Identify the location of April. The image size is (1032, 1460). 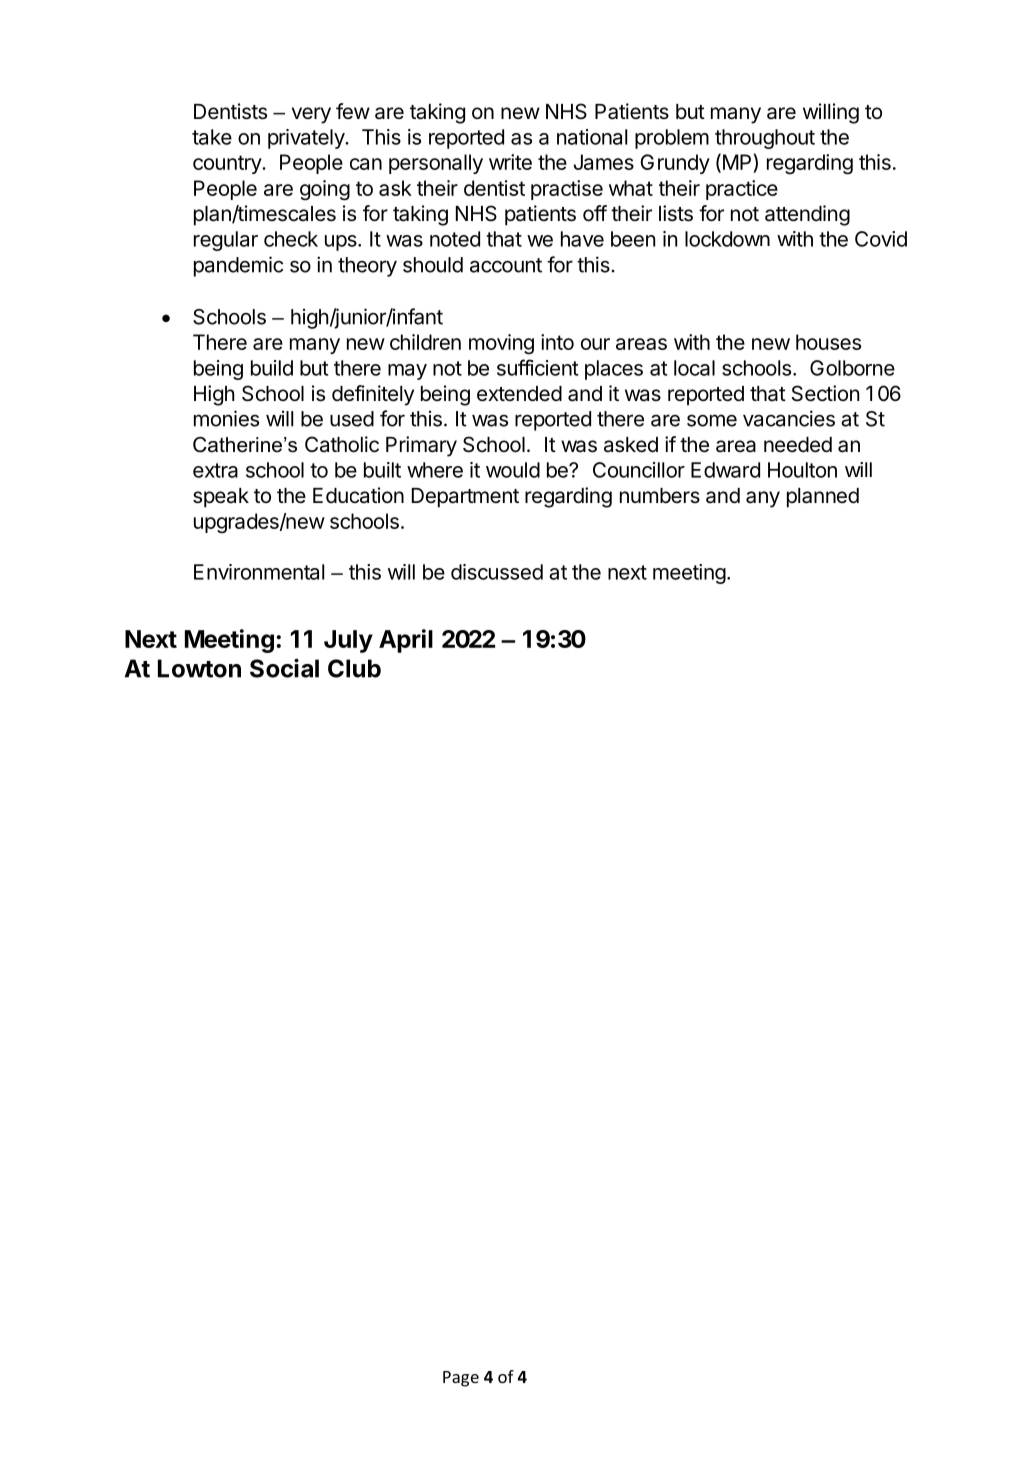
(406, 641).
